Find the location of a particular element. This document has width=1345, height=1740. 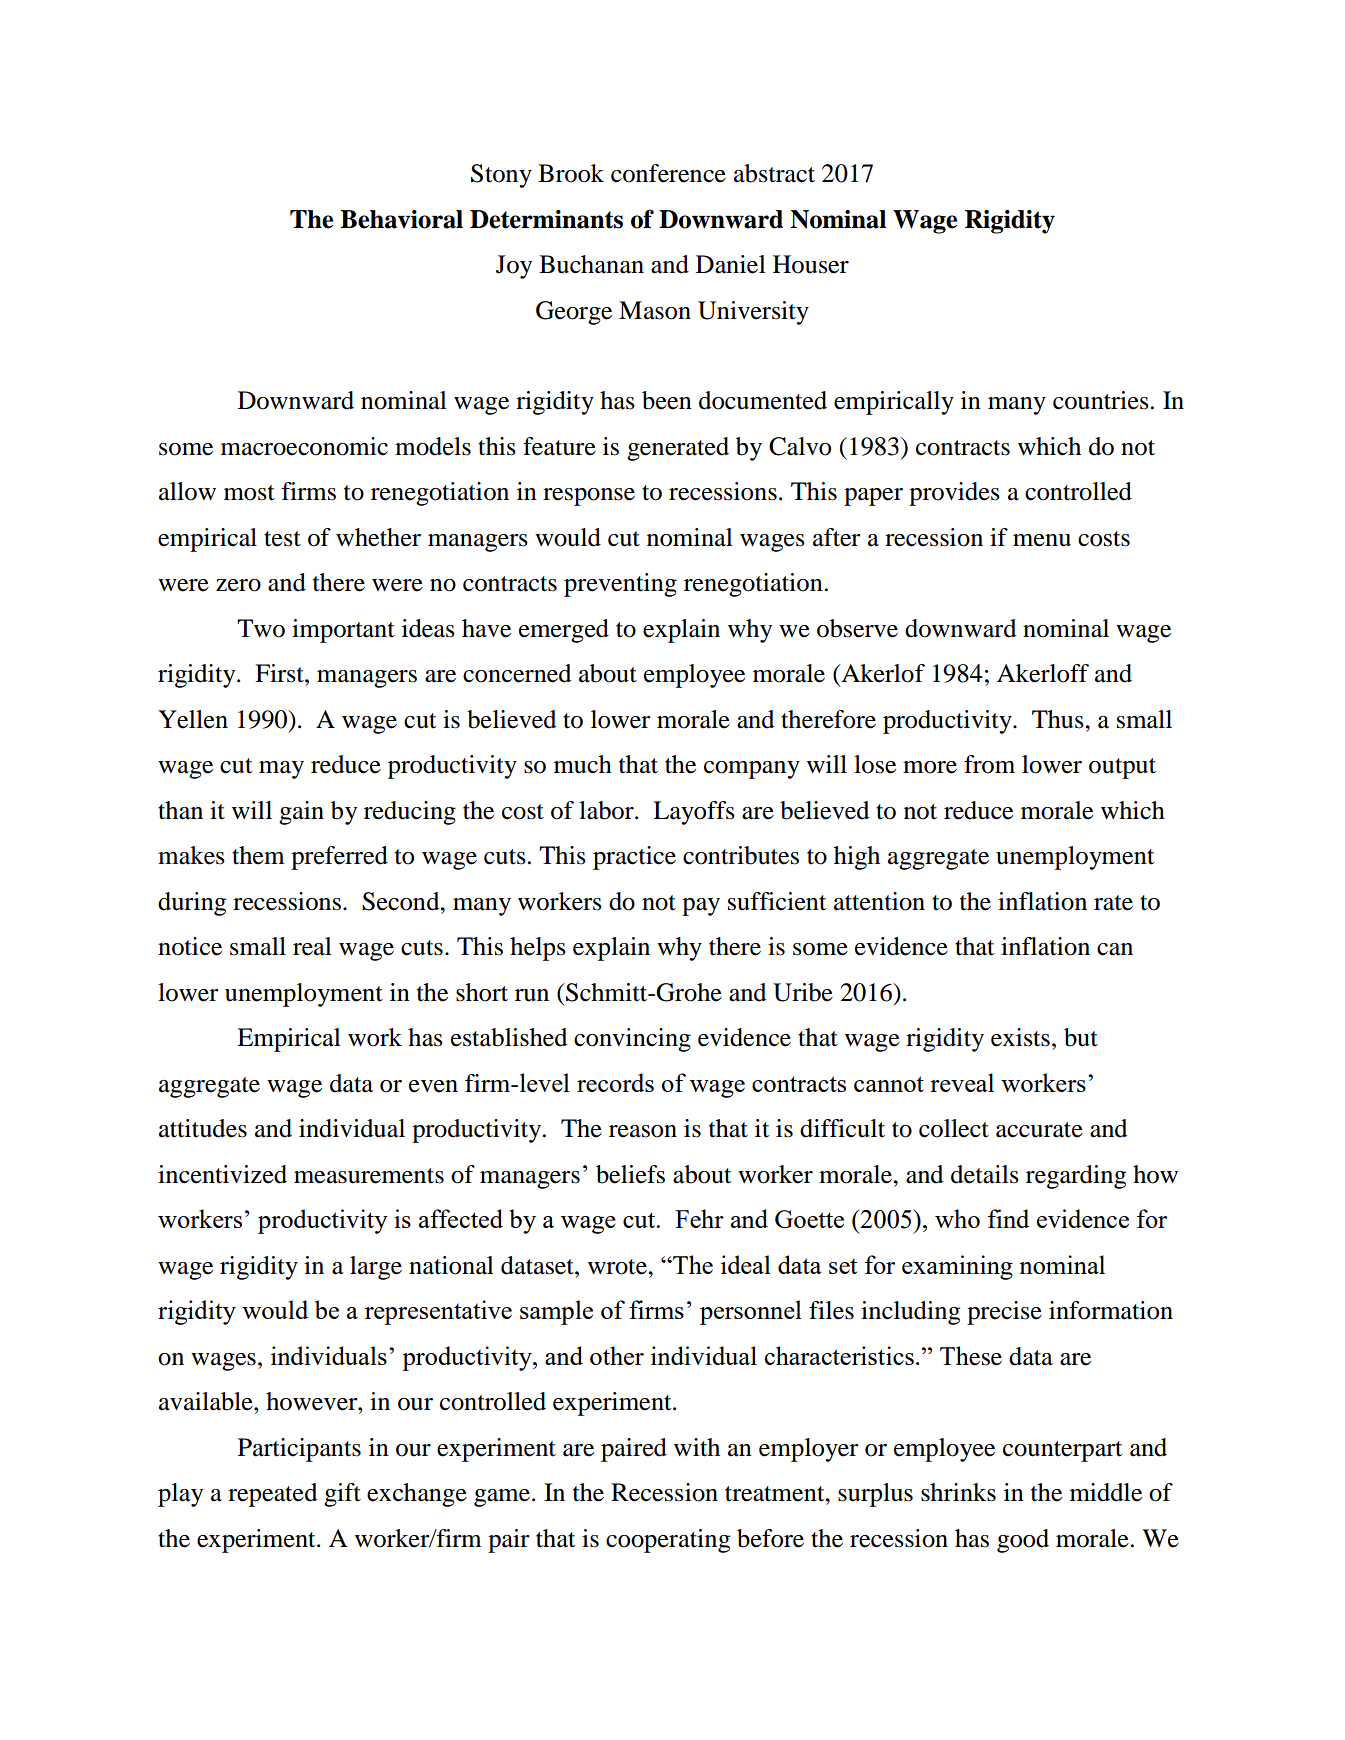

repeated is located at coordinates (272, 1495).
